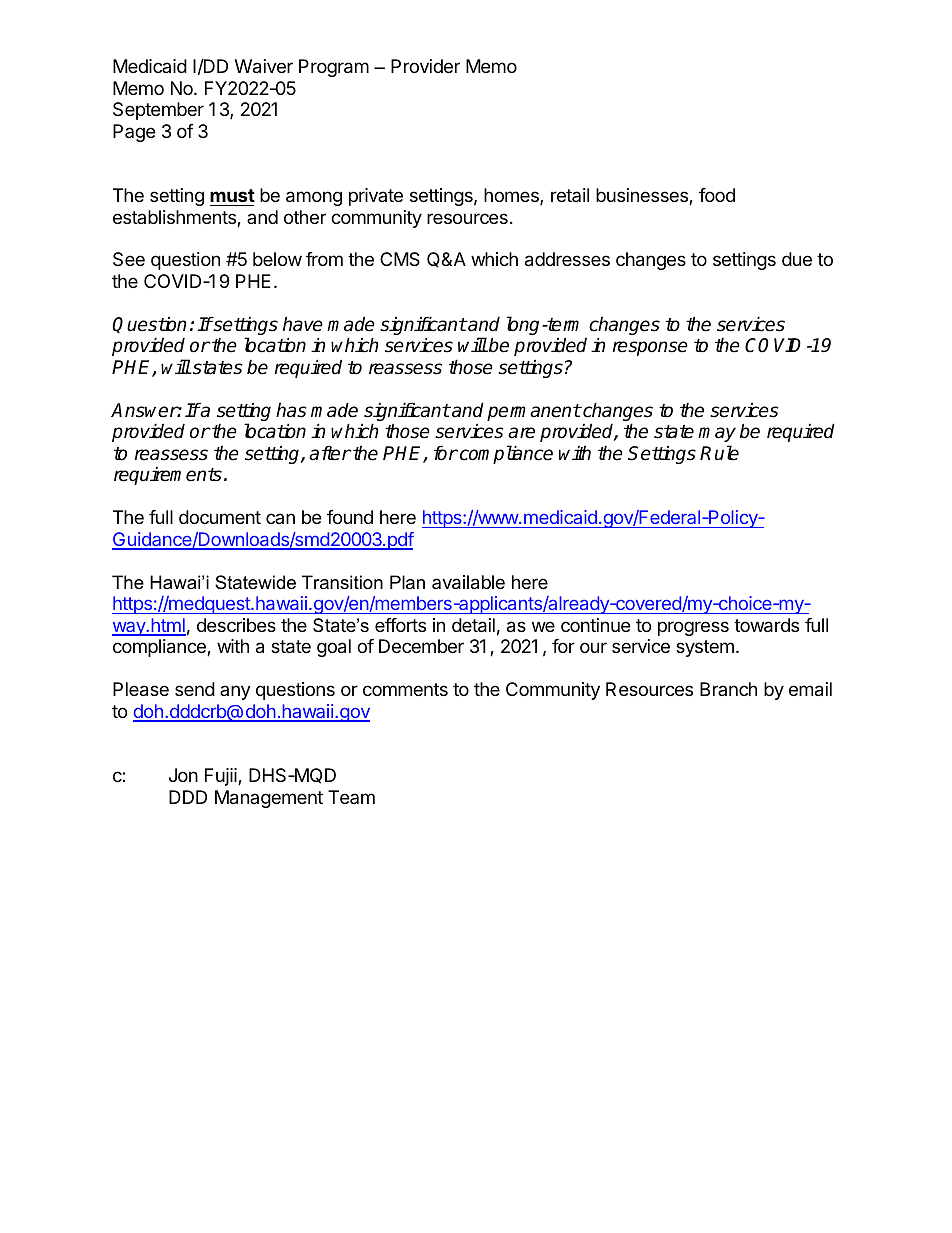 The image size is (952, 1233). Describe the element at coordinates (303, 324) in the document. I see `have` at that location.
